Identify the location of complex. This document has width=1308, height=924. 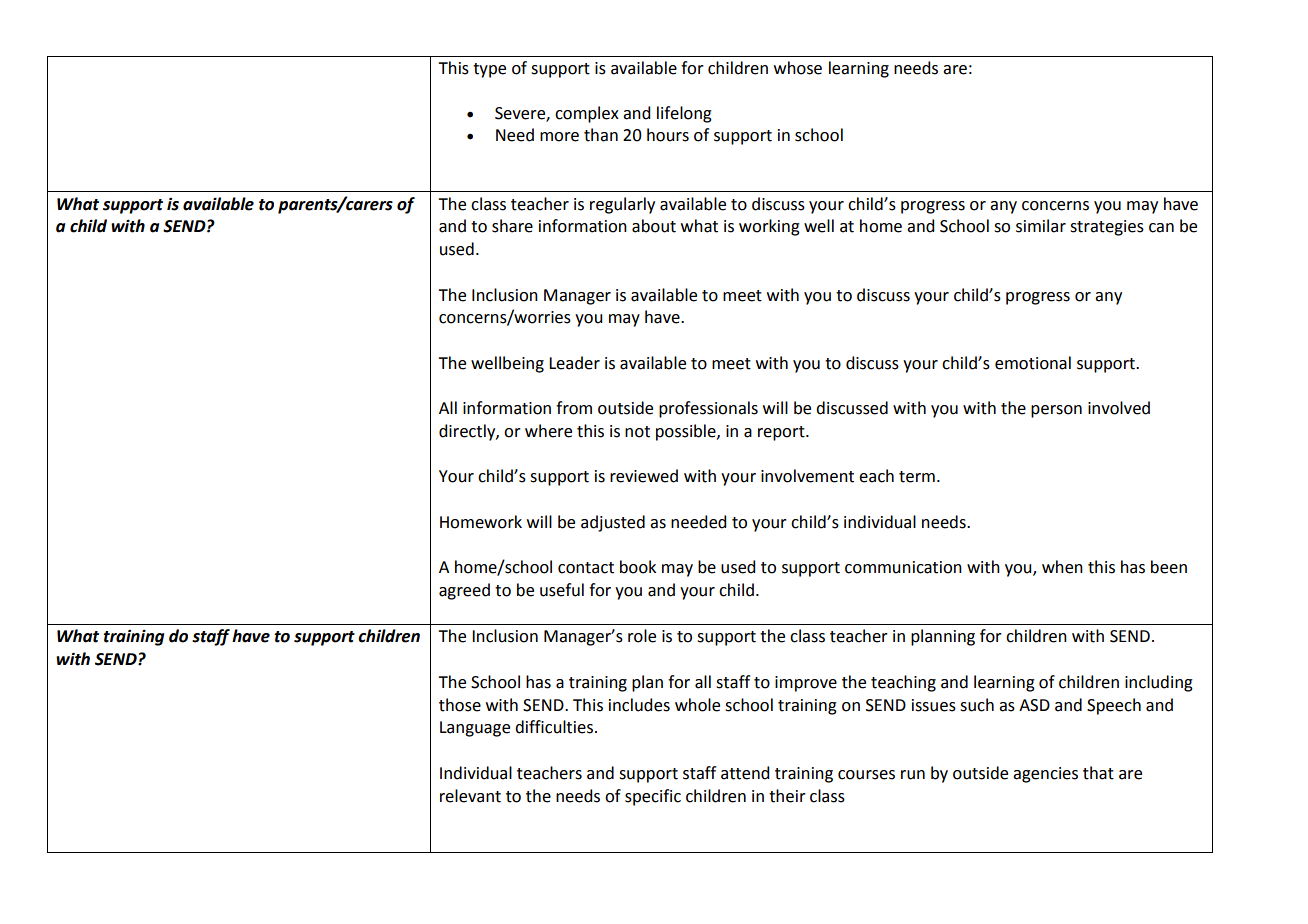
(587, 114).
